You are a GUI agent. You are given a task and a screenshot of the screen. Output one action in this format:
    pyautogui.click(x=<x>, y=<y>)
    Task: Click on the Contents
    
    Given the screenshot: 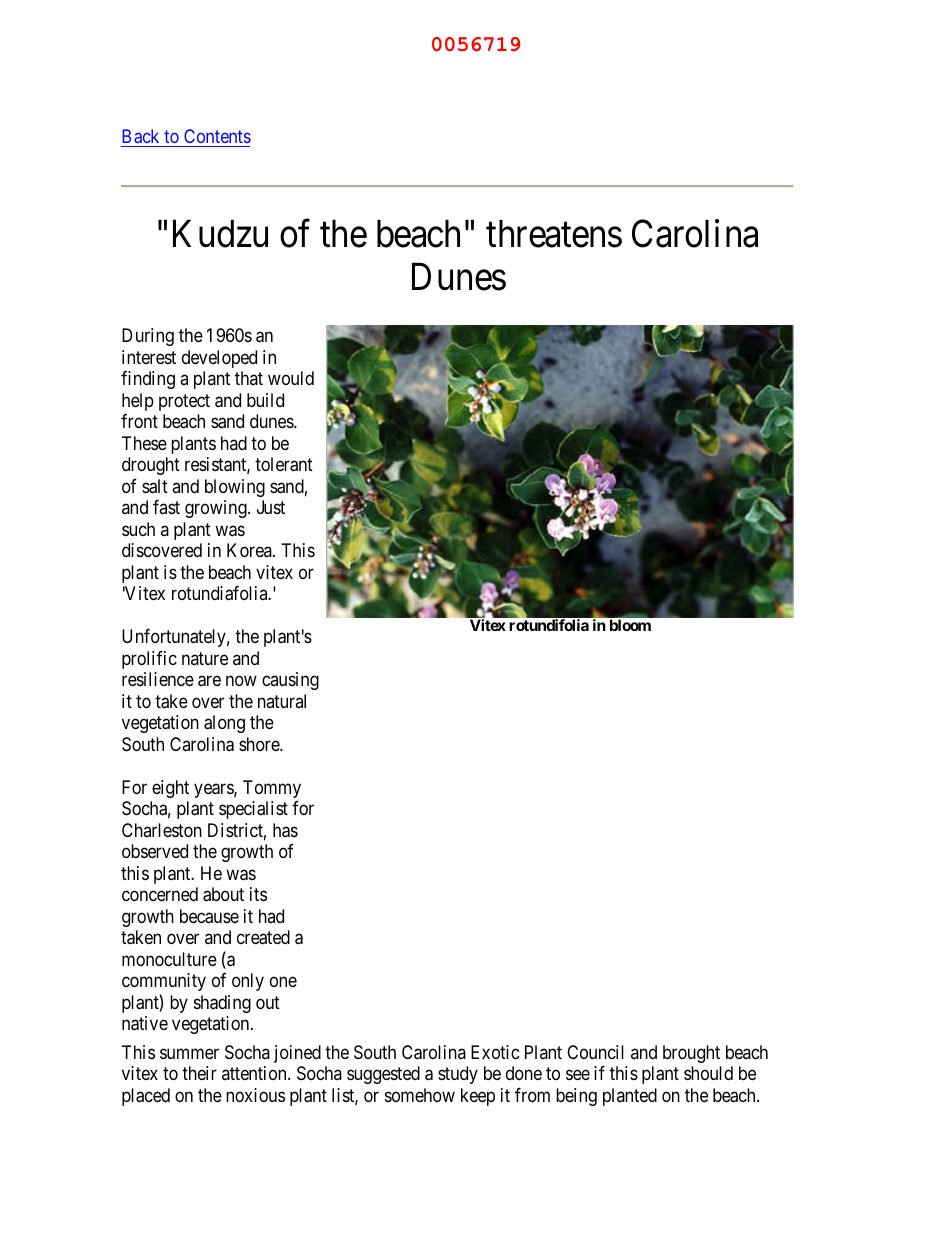 What is the action you would take?
    pyautogui.click(x=216, y=138)
